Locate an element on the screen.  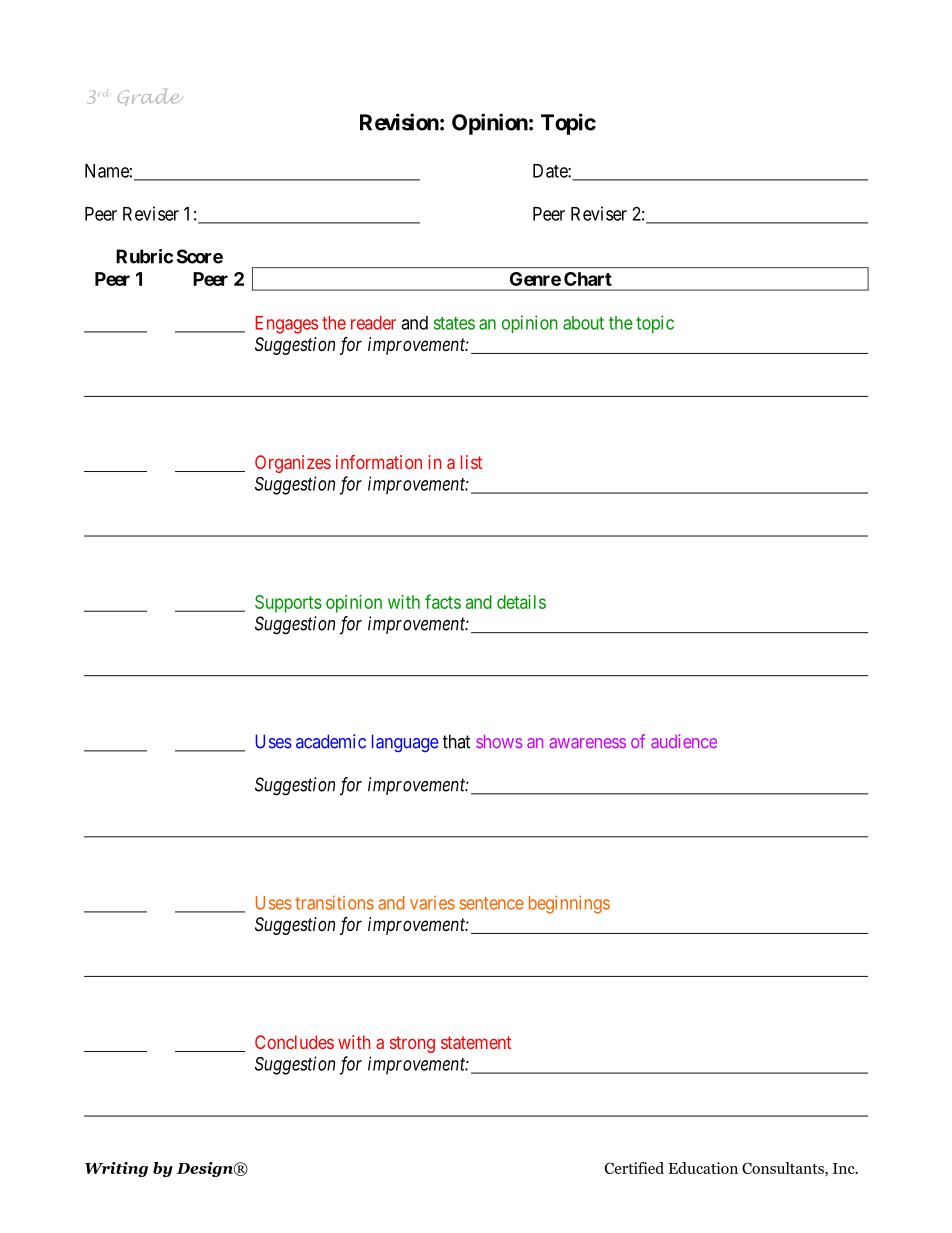
details is located at coordinates (521, 602).
